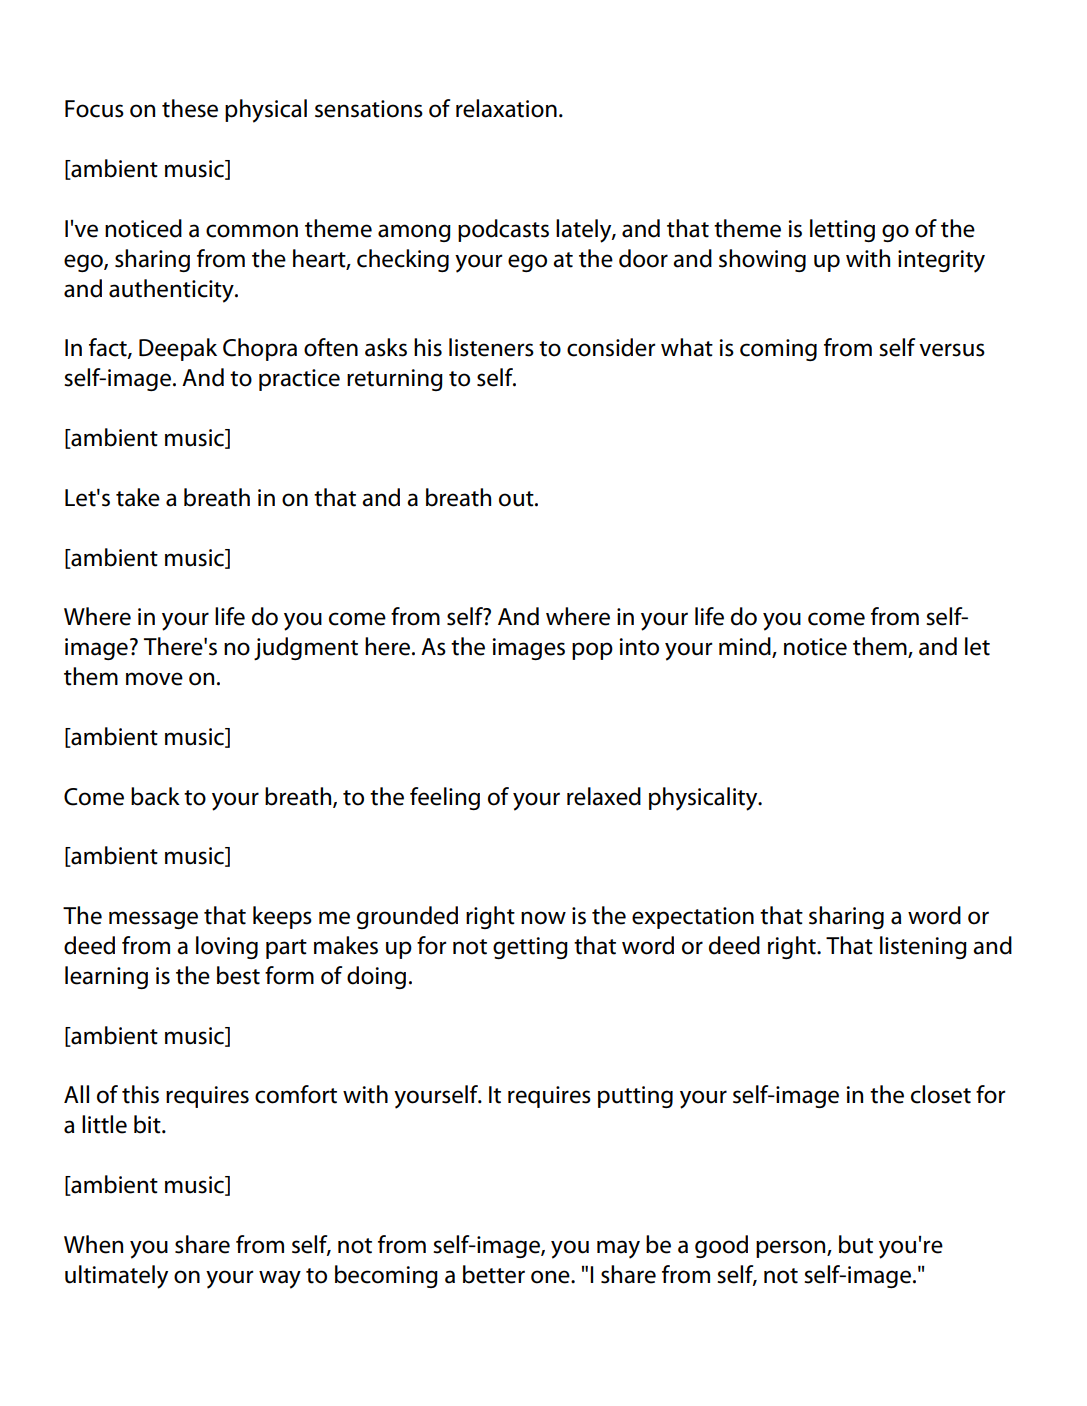  I want to click on ultimately, so click(116, 1277).
